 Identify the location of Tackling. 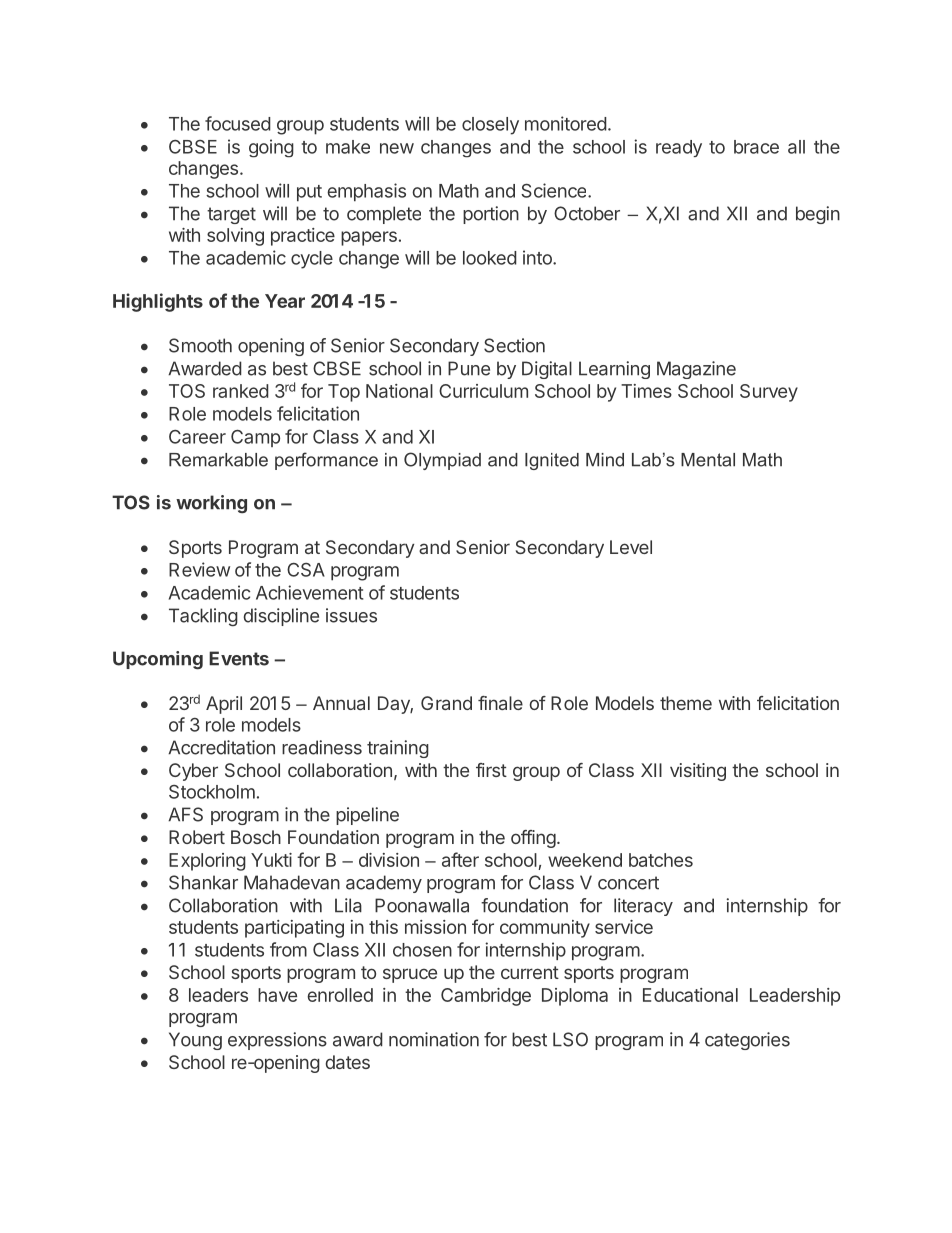
(203, 617).
